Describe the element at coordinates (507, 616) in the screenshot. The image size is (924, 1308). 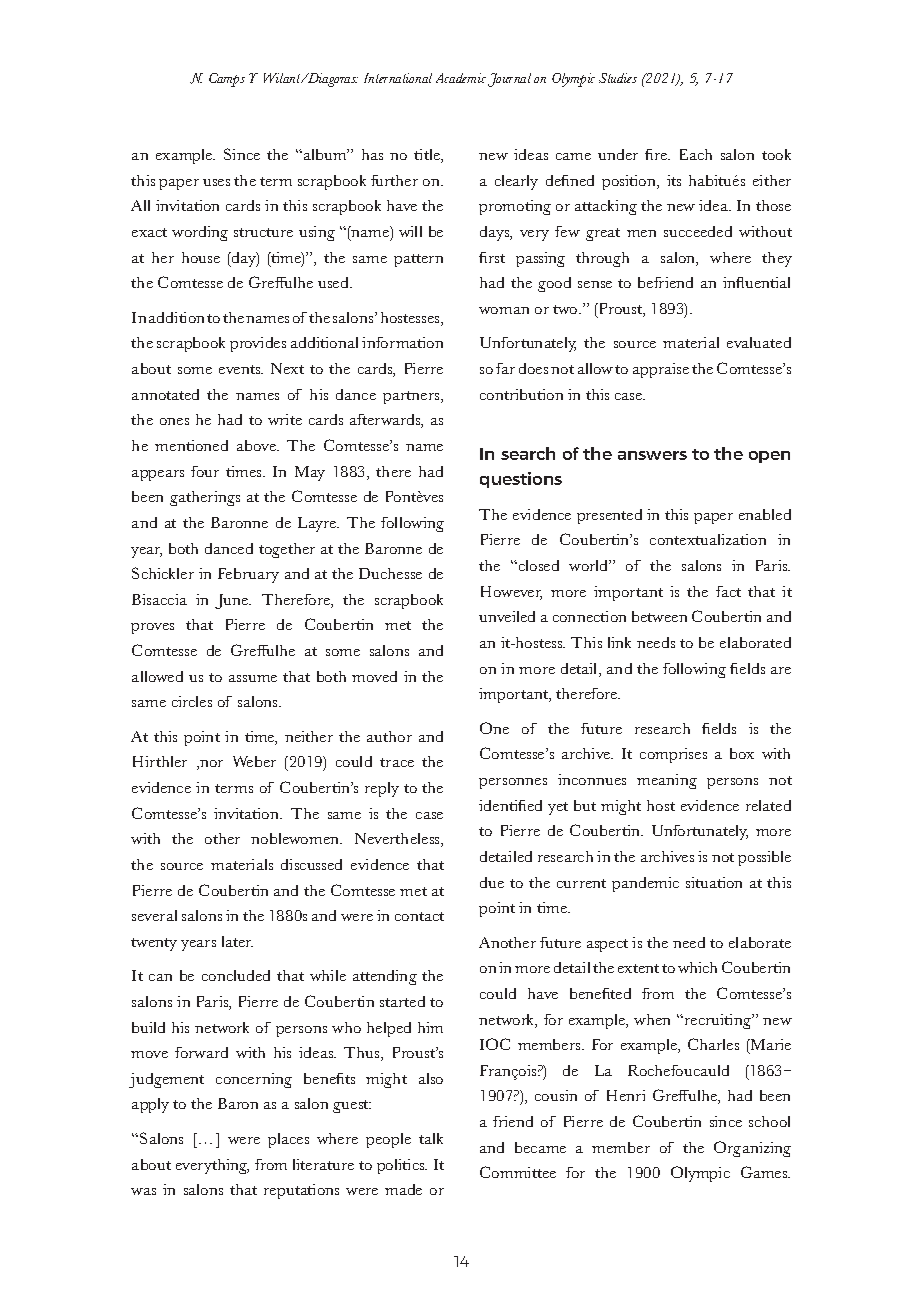
I see `unveiled` at that location.
